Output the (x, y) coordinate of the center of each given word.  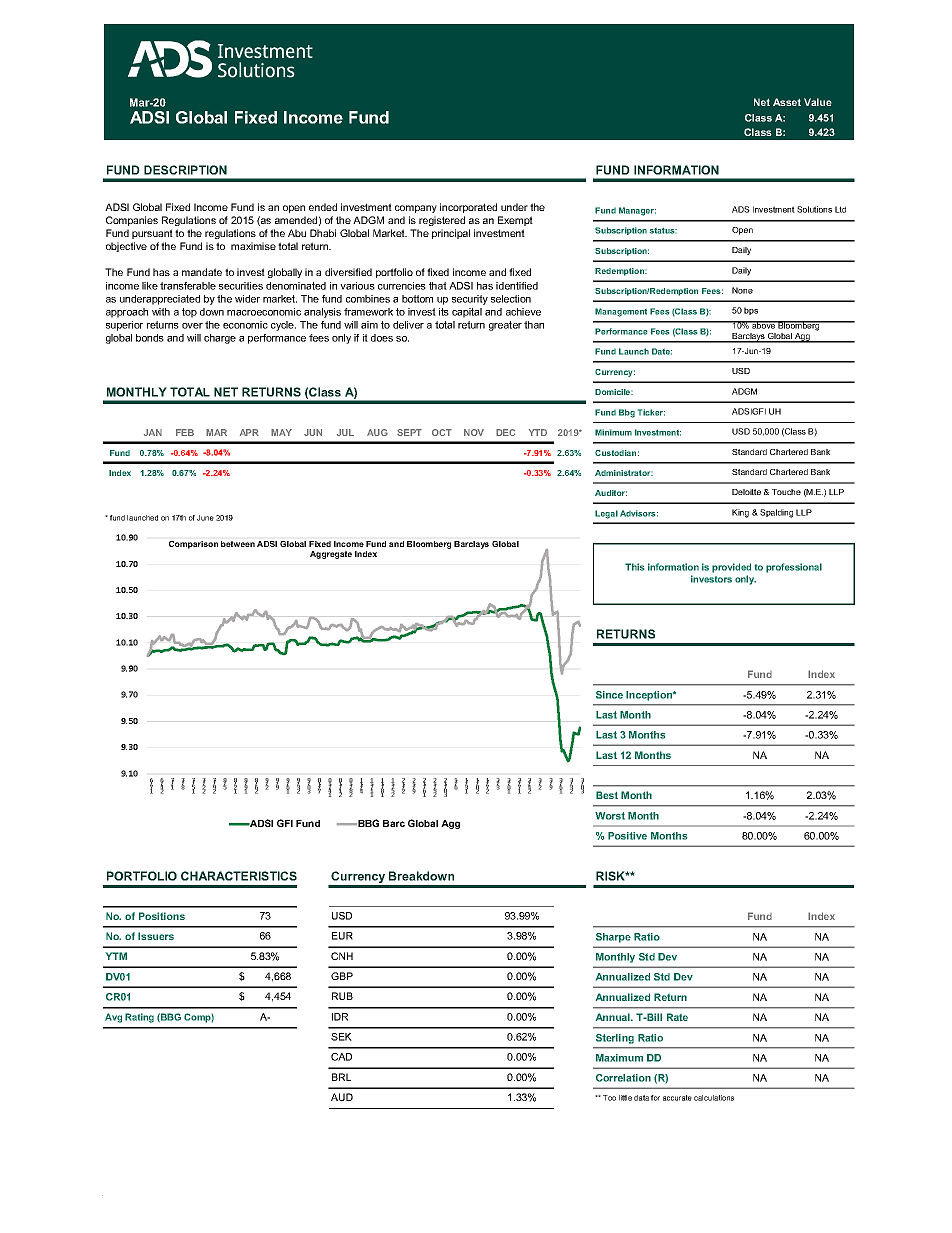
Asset (787, 102)
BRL (341, 1077)
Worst (610, 816)
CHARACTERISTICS (239, 876)
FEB (185, 432)
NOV (474, 432)
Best (607, 795)
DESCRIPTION (185, 170)
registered (442, 221)
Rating (139, 1018)
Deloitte (746, 492)
